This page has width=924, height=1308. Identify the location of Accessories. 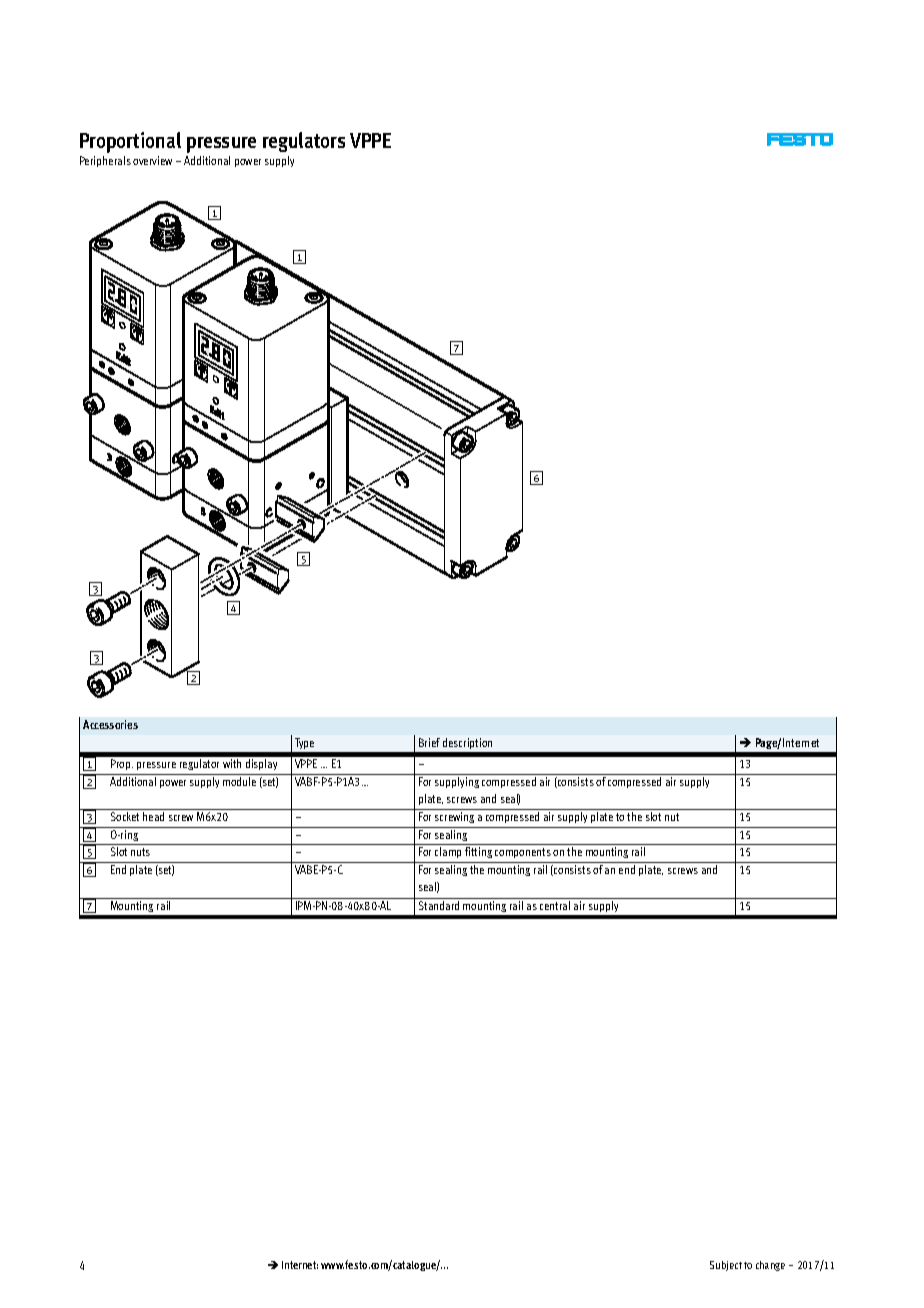
(110, 724).
